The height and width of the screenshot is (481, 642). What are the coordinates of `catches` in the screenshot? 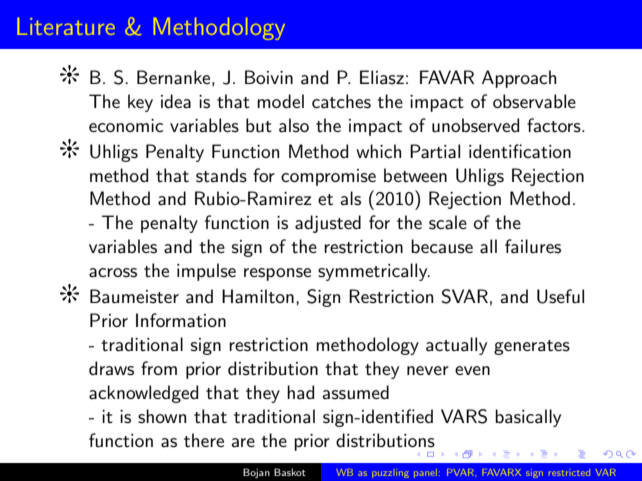 It's located at (341, 101).
